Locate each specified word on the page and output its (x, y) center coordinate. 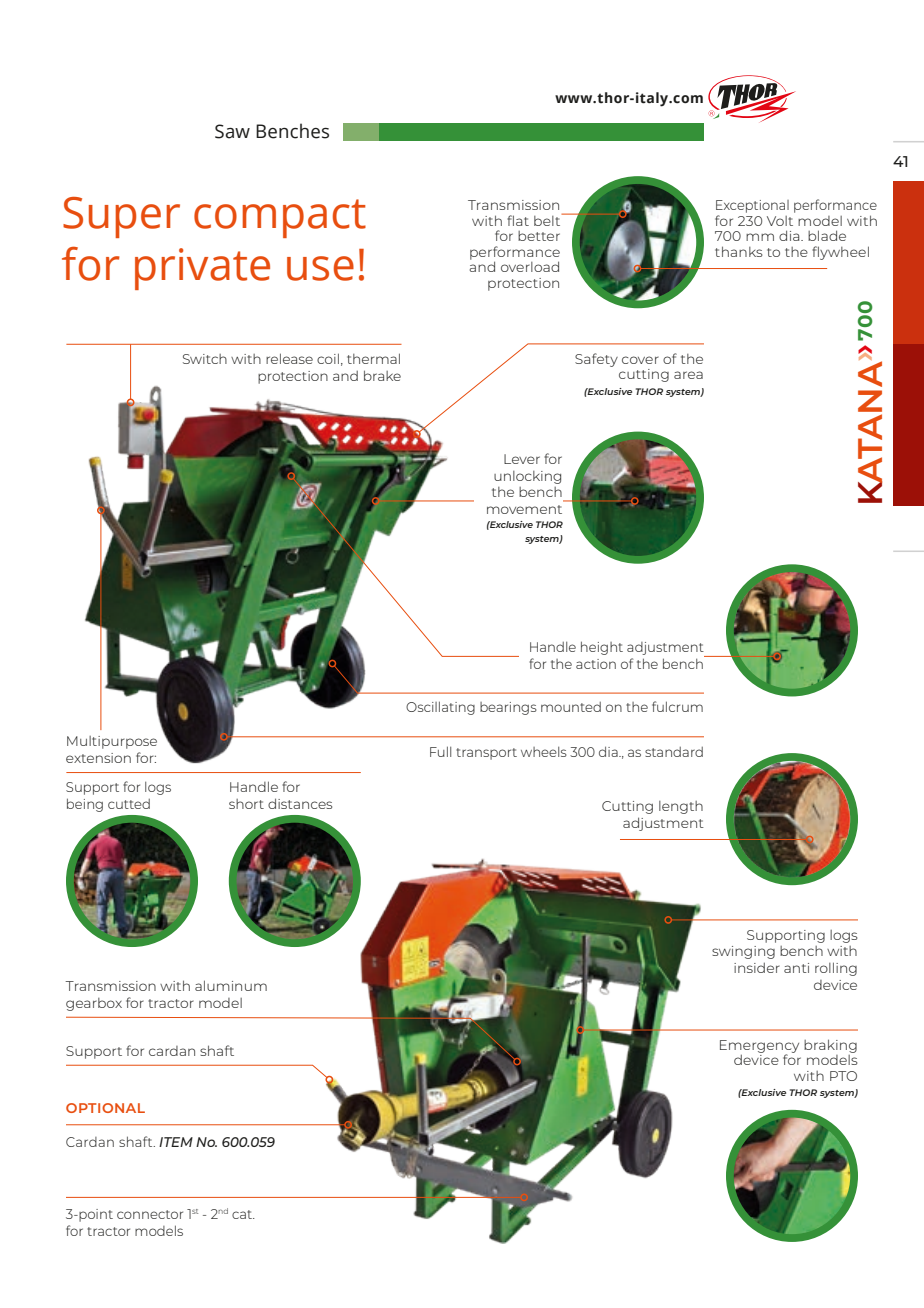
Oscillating (440, 708)
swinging (743, 952)
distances (300, 803)
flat (518, 220)
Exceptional (752, 206)
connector (150, 1214)
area (688, 375)
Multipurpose (112, 742)
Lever (522, 459)
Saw (232, 131)
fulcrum (677, 706)
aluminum (231, 985)
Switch (205, 359)
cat (243, 1214)
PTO (843, 1076)
